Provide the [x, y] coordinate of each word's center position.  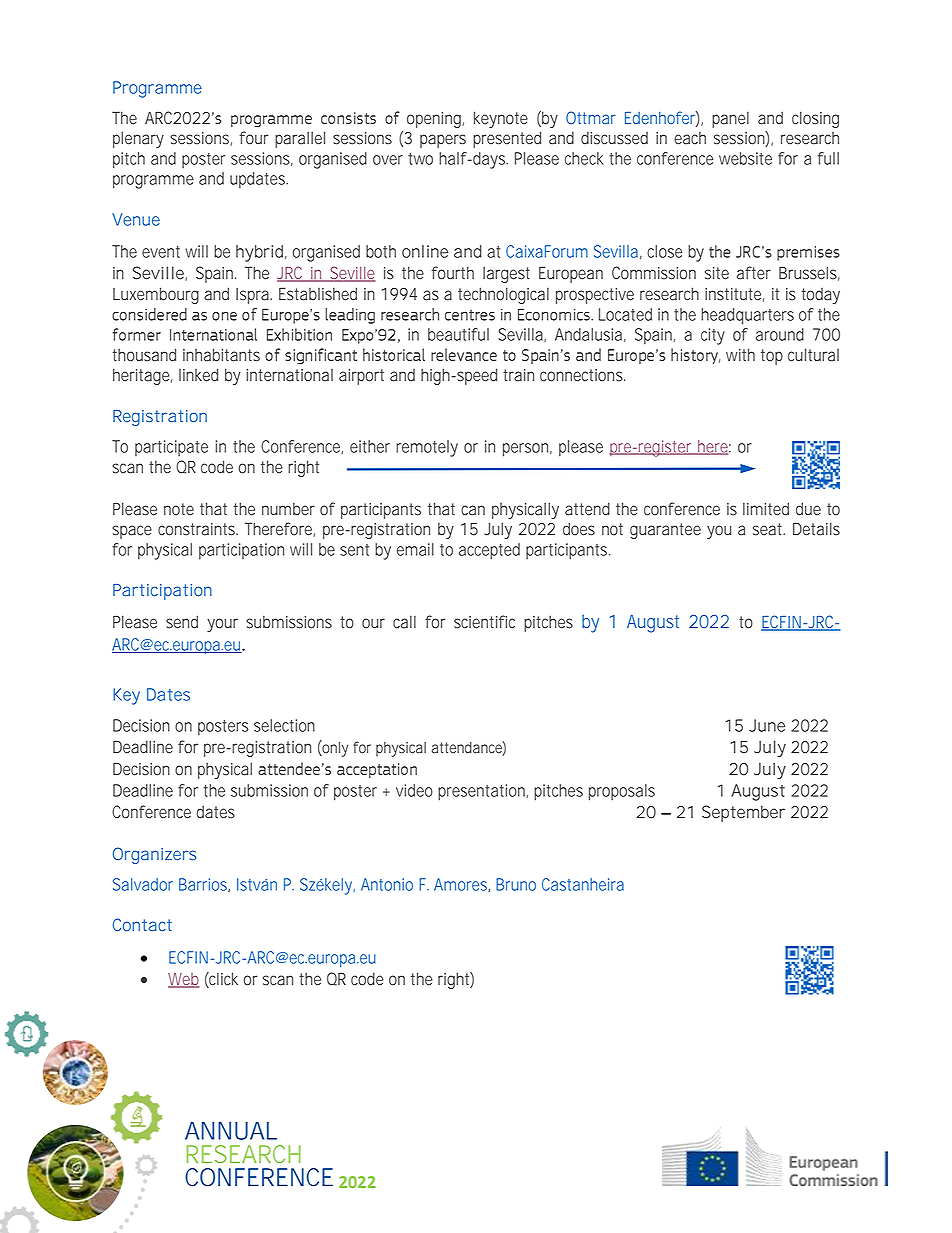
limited [766, 509]
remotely [427, 448]
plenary [138, 139]
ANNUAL [231, 1131]
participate [171, 448]
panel [730, 119]
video [414, 790]
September [743, 813]
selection [284, 725]
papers [443, 141]
